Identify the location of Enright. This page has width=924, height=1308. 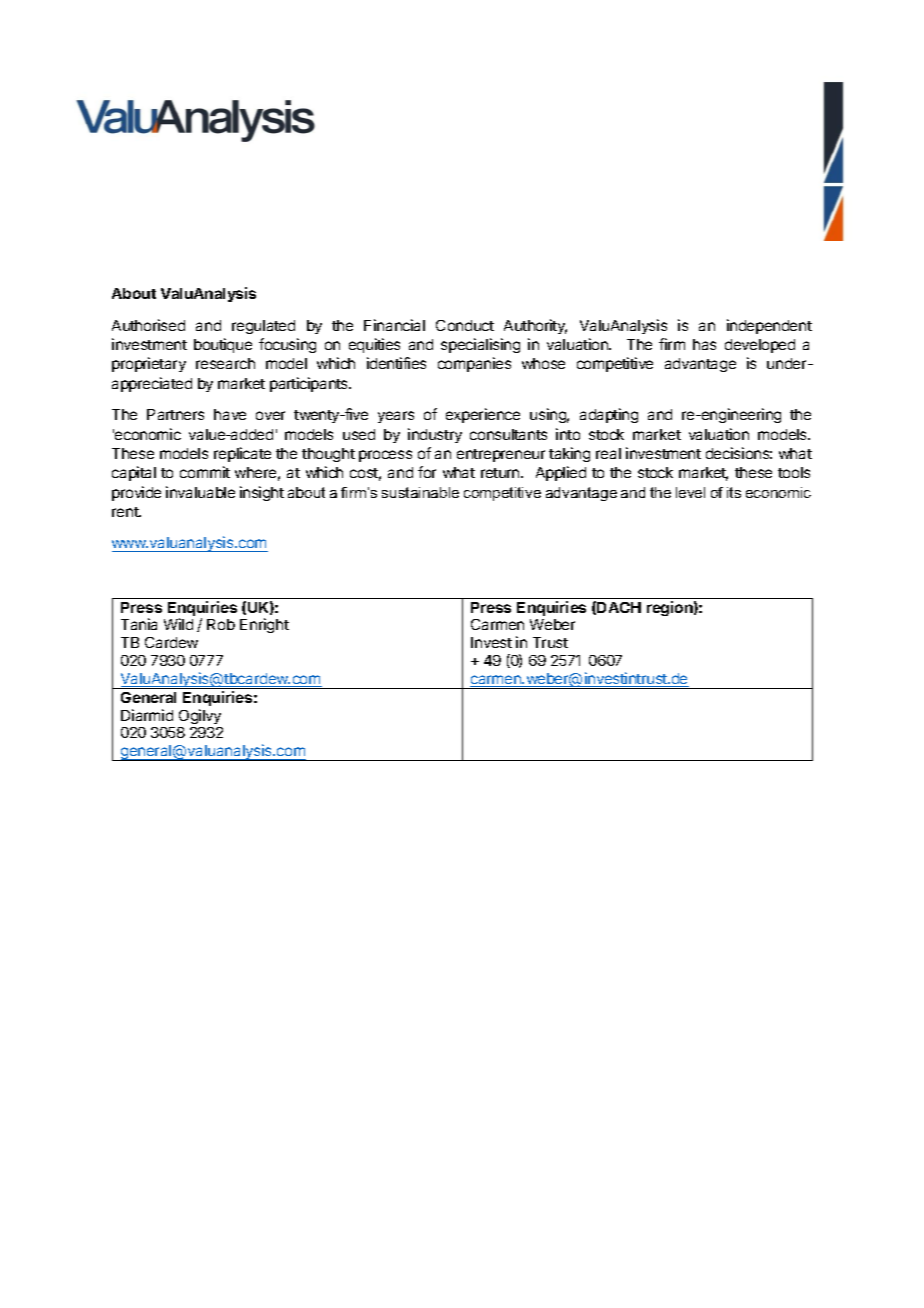
(264, 625).
